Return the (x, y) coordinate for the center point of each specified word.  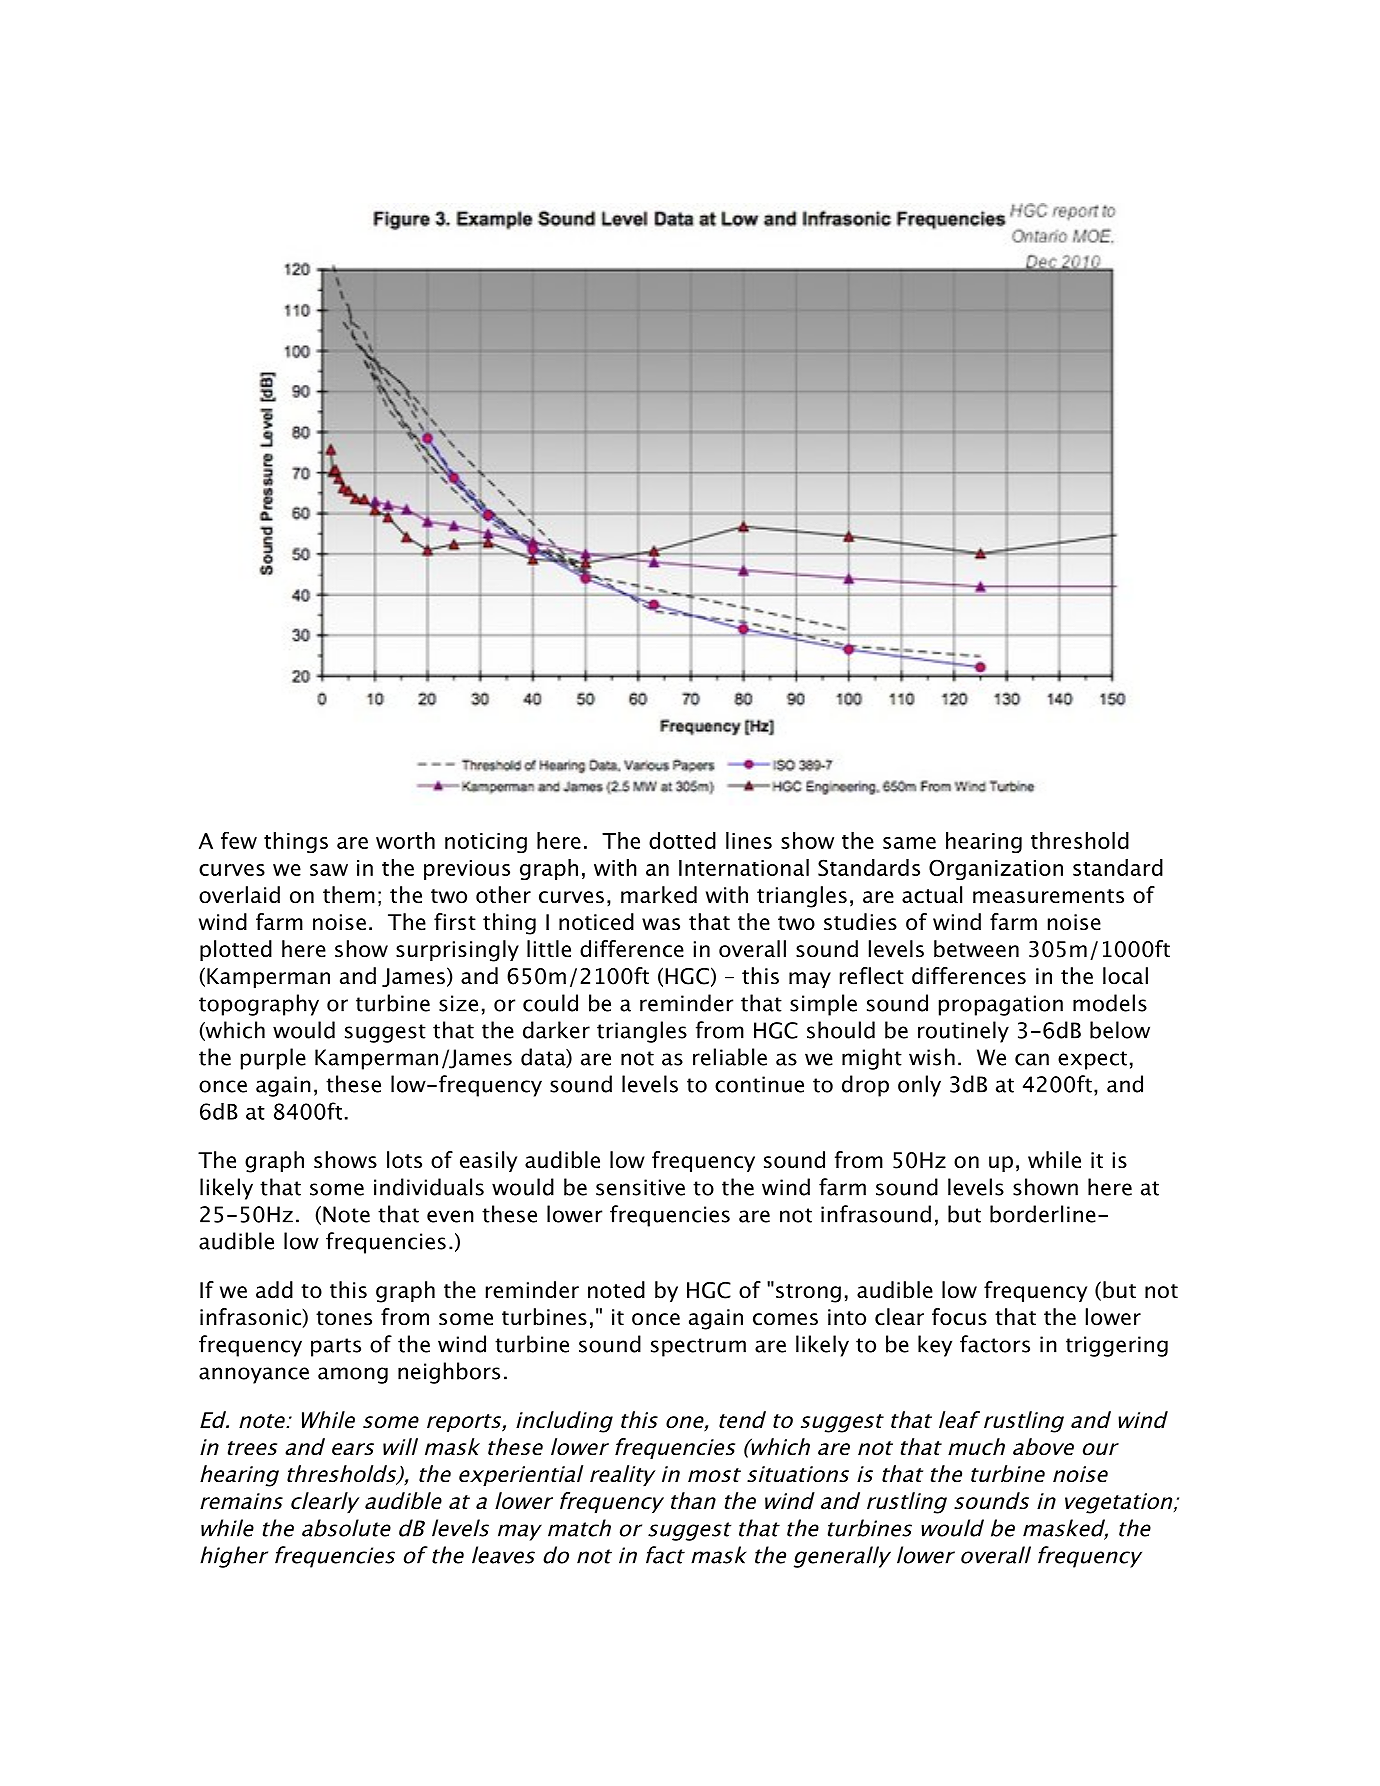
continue (759, 1084)
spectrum (698, 1347)
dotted (682, 840)
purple (273, 1059)
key (935, 1346)
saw (329, 870)
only (919, 1086)
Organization (996, 869)
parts (336, 1347)
